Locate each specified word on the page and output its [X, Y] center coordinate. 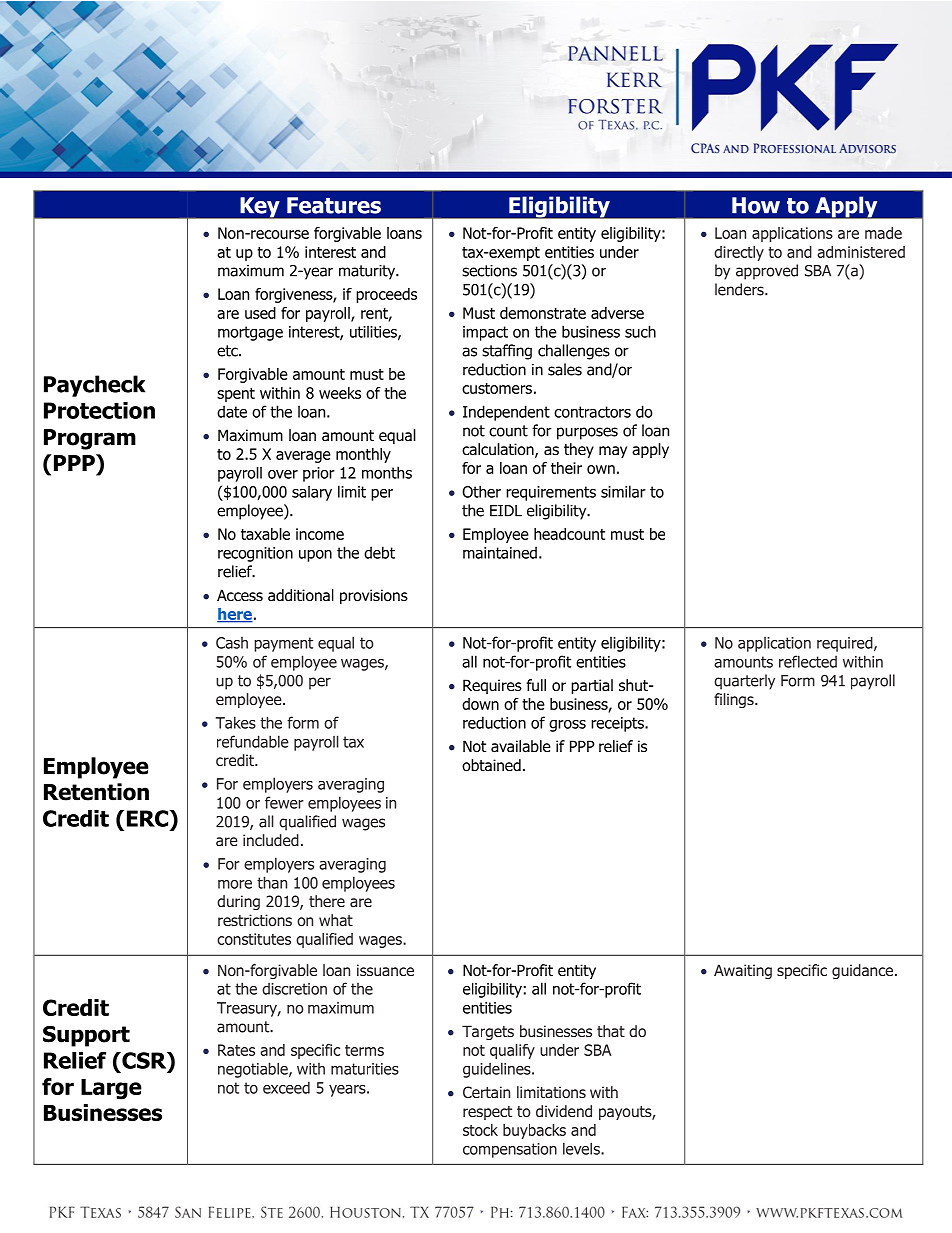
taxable [265, 534]
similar [623, 491]
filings [735, 700]
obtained [491, 765]
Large [111, 1089]
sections [489, 271]
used [260, 313]
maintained [500, 552]
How [756, 205]
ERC [149, 818]
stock [480, 1130]
